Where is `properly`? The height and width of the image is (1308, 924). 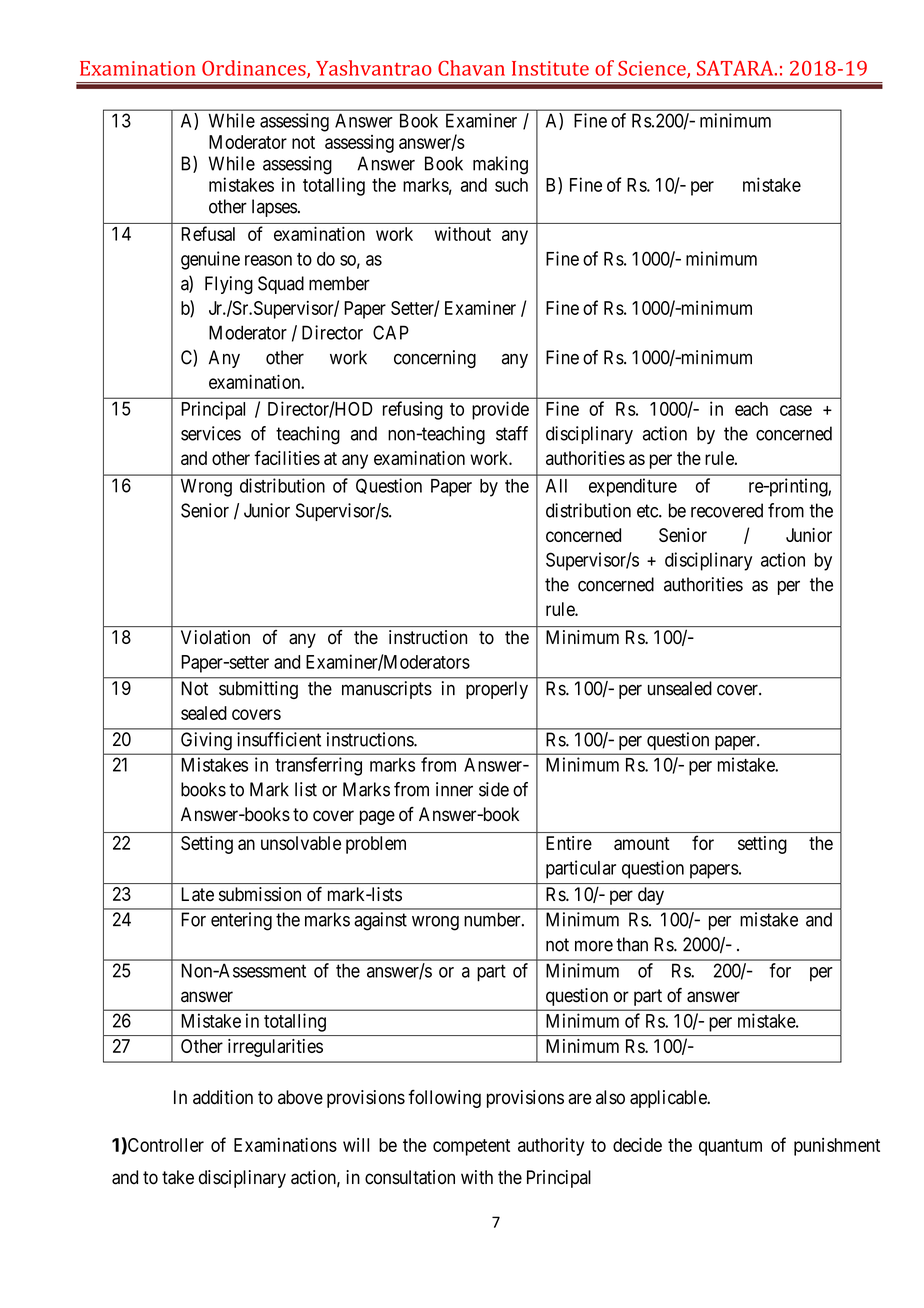 properly is located at coordinates (497, 690).
